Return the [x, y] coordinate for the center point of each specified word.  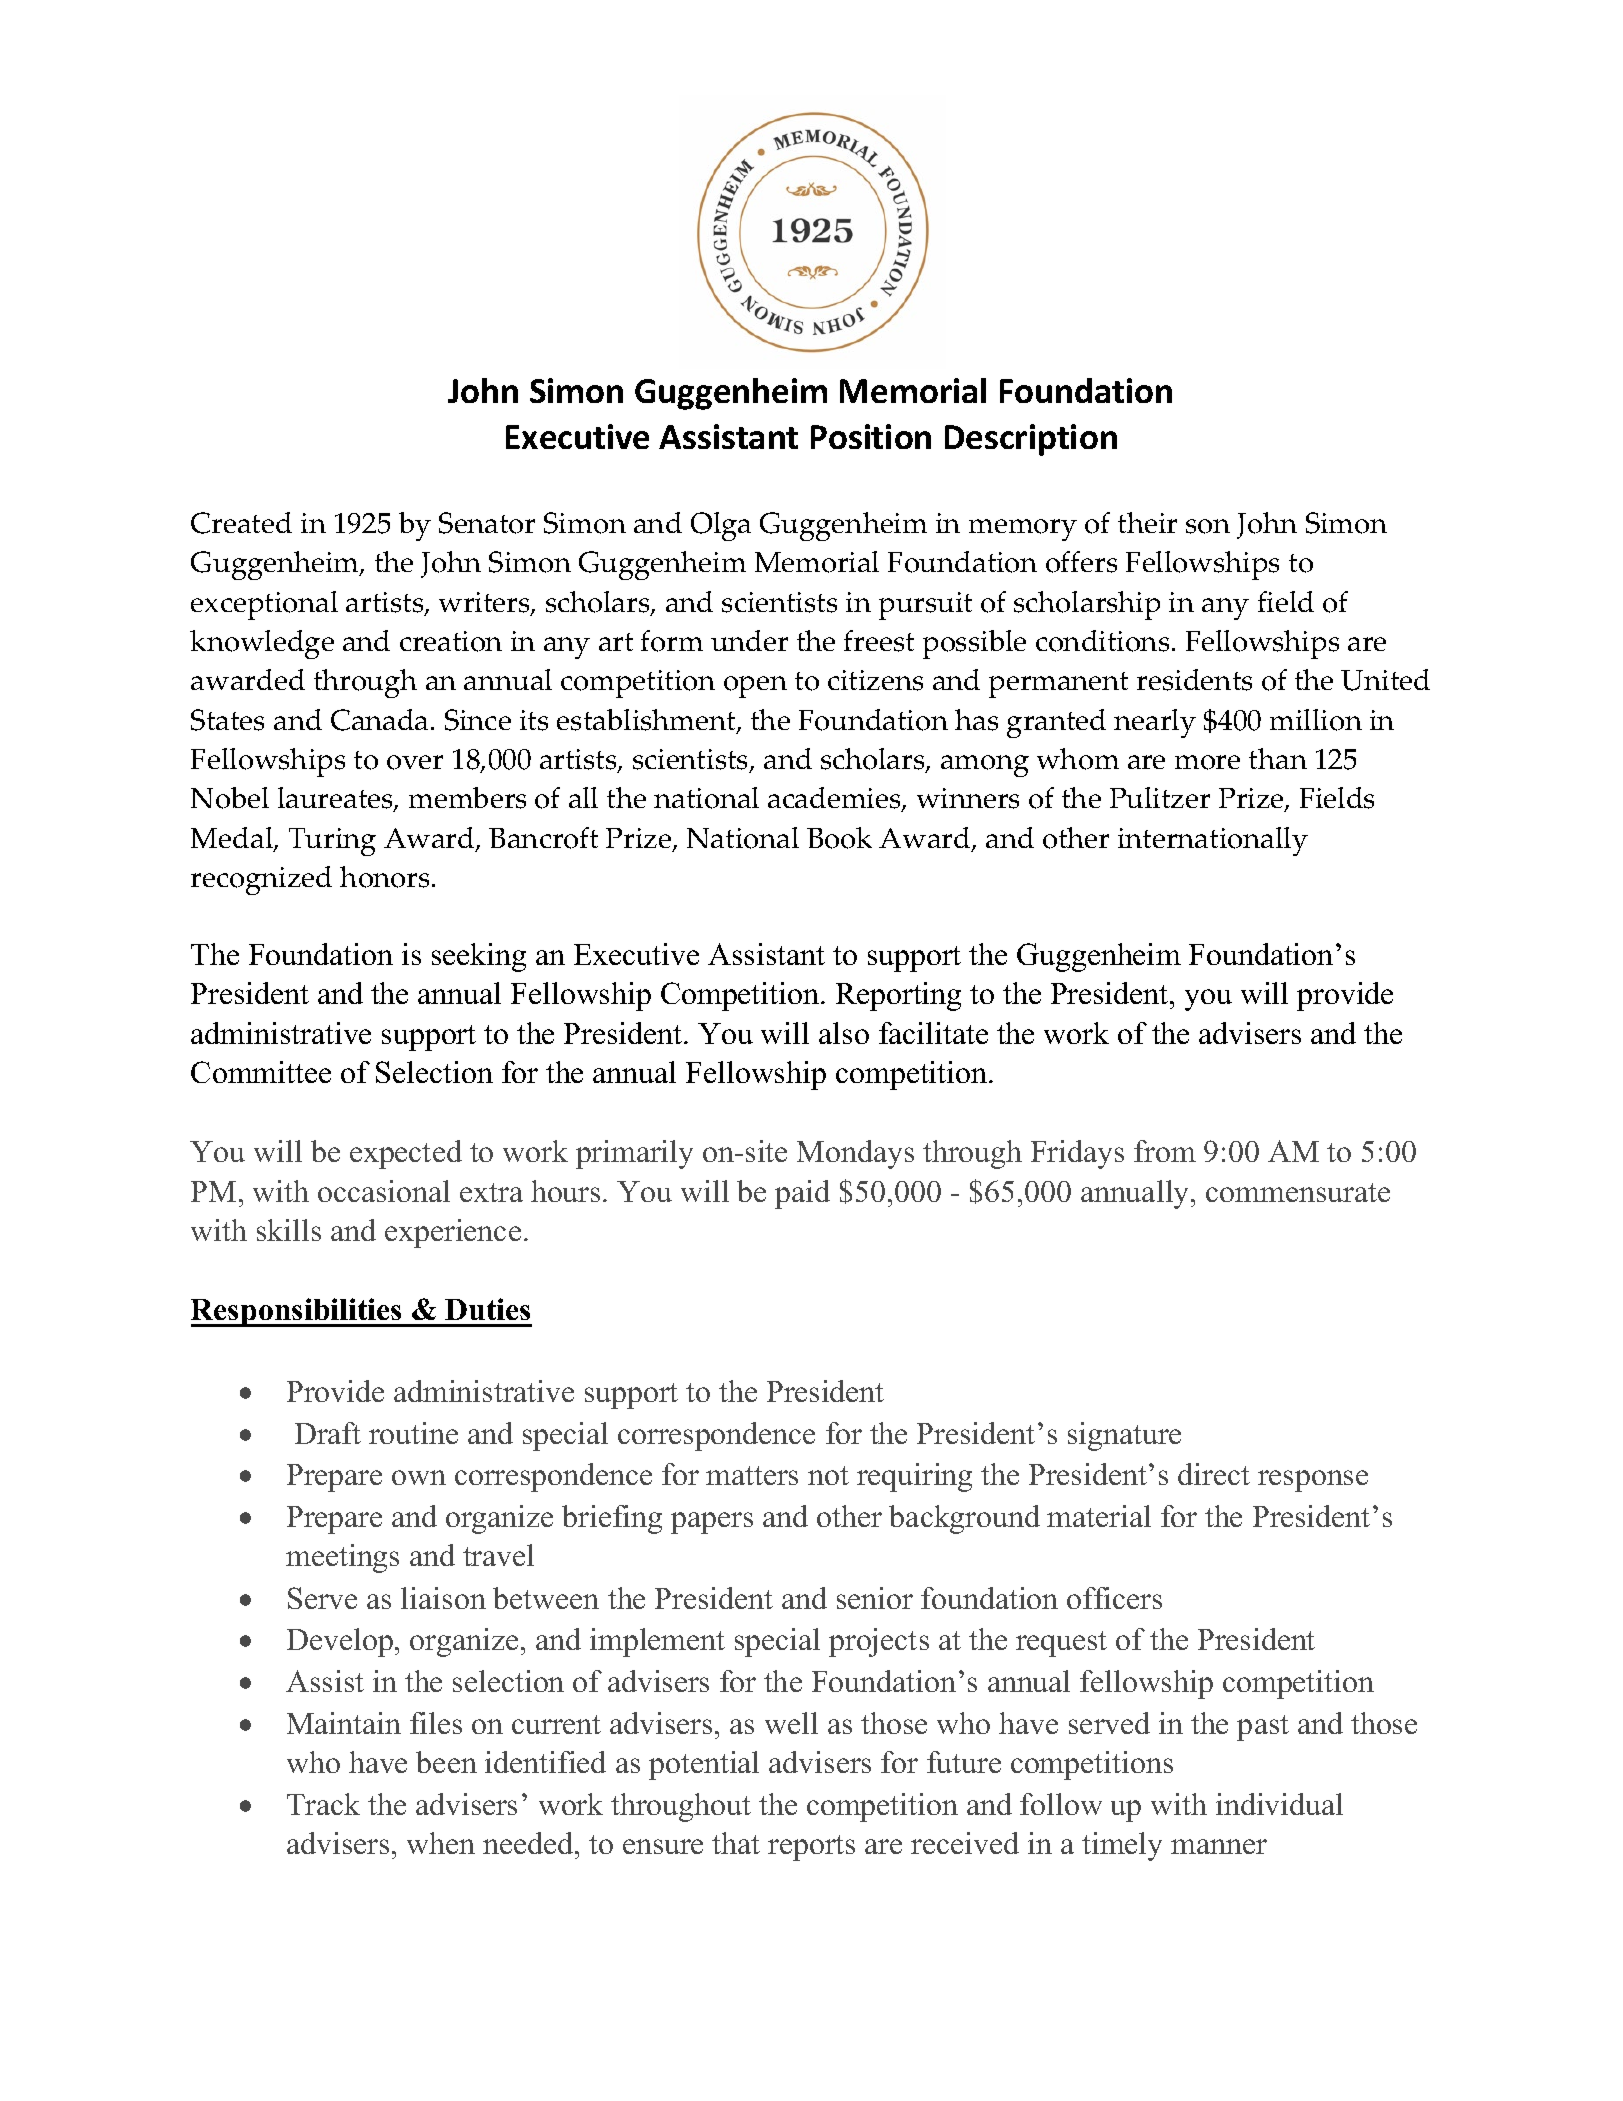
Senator [487, 523]
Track [323, 1804]
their [1147, 522]
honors [384, 877]
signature [1124, 1436]
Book [839, 838]
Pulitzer [1160, 797]
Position [871, 436]
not [828, 1475]
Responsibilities [298, 1312]
